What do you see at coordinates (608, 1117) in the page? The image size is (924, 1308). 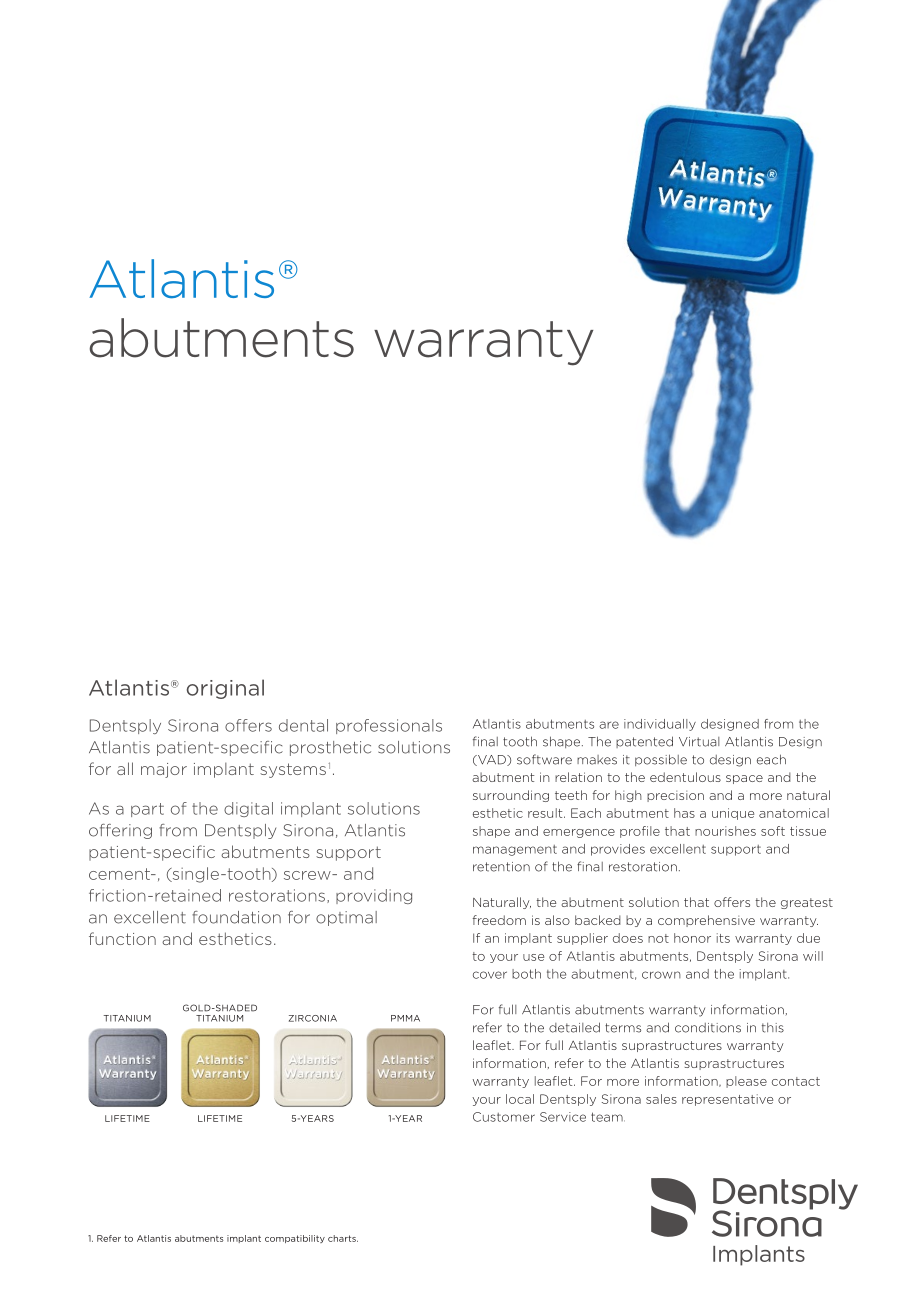 I see `team` at bounding box center [608, 1117].
